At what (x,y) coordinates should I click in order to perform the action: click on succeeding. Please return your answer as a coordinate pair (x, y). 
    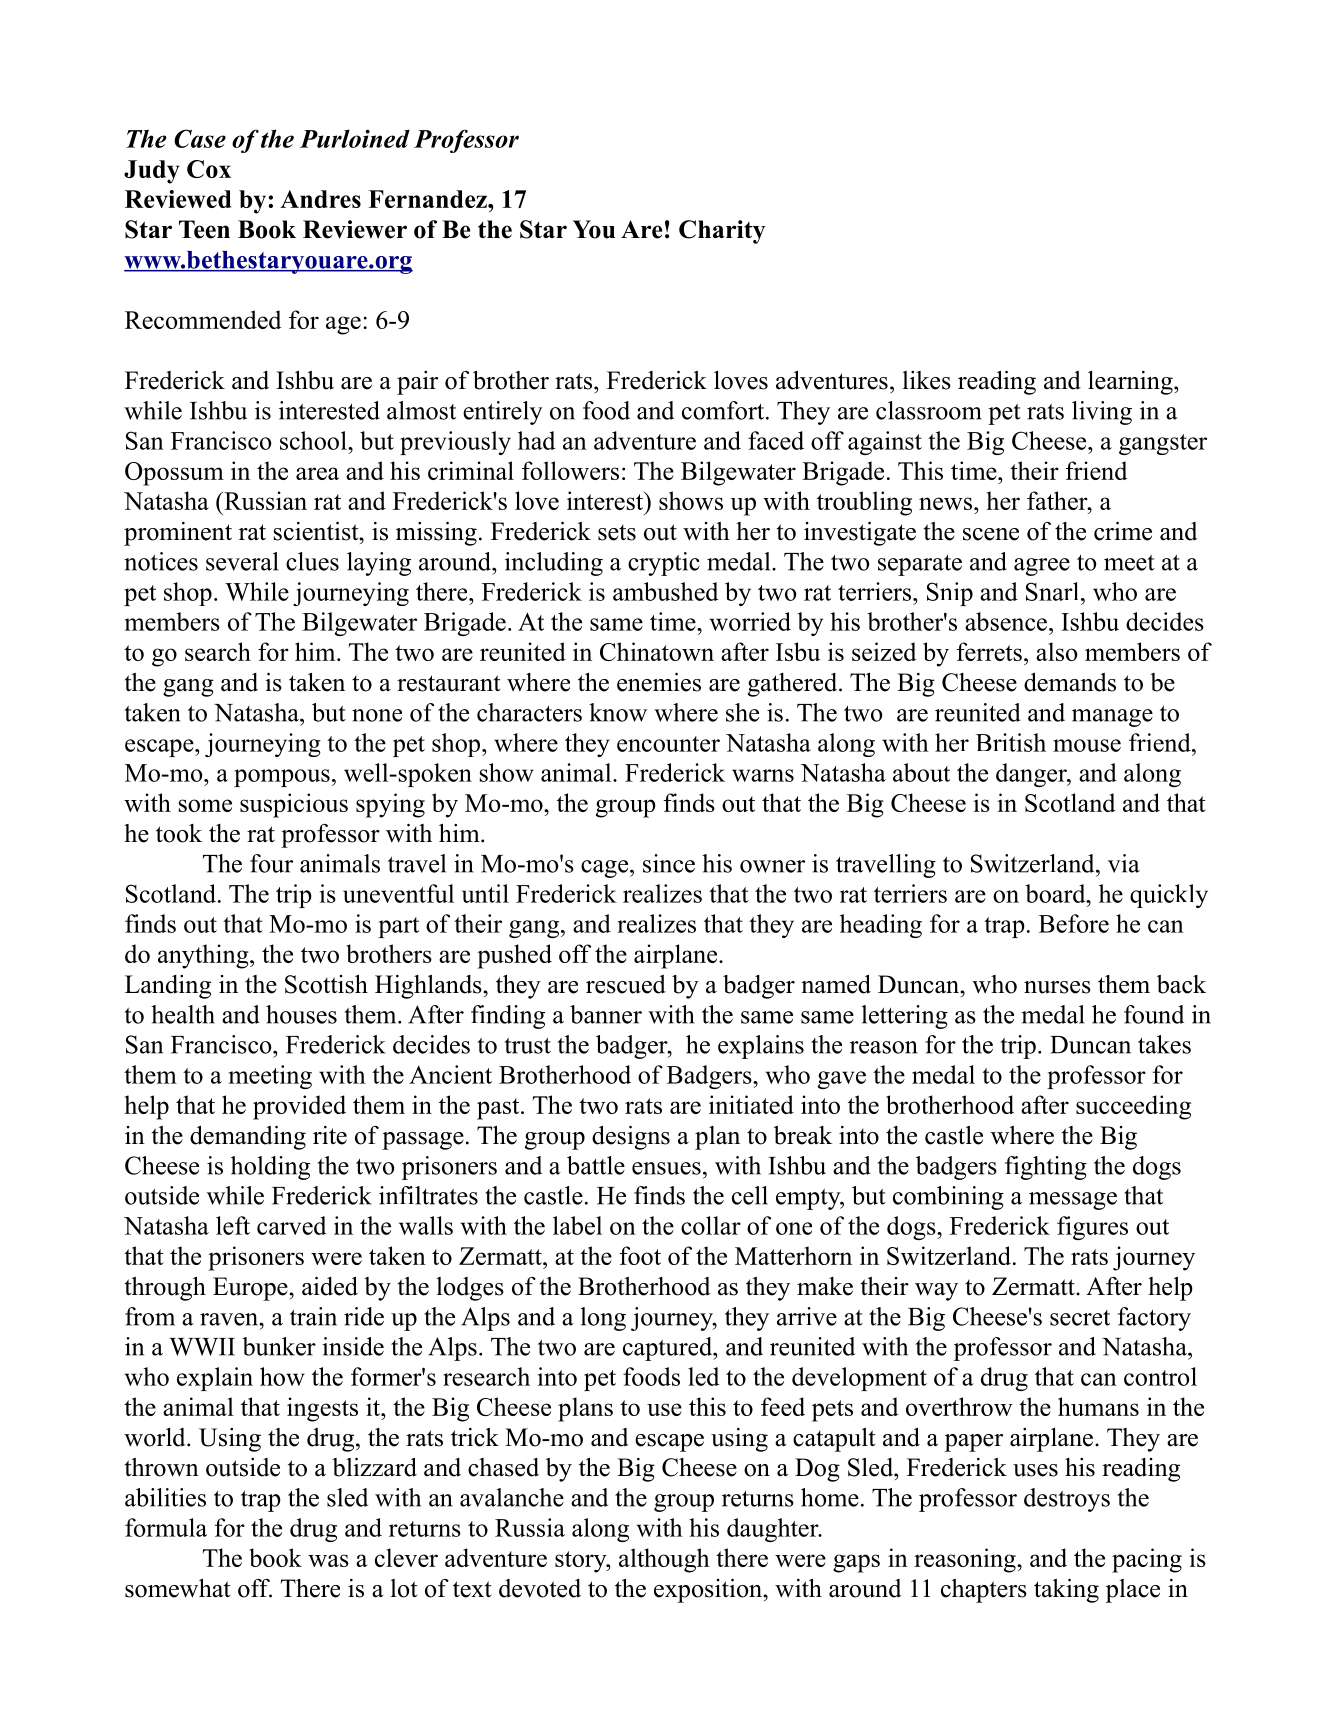
    Looking at the image, I should click on (1133, 1107).
